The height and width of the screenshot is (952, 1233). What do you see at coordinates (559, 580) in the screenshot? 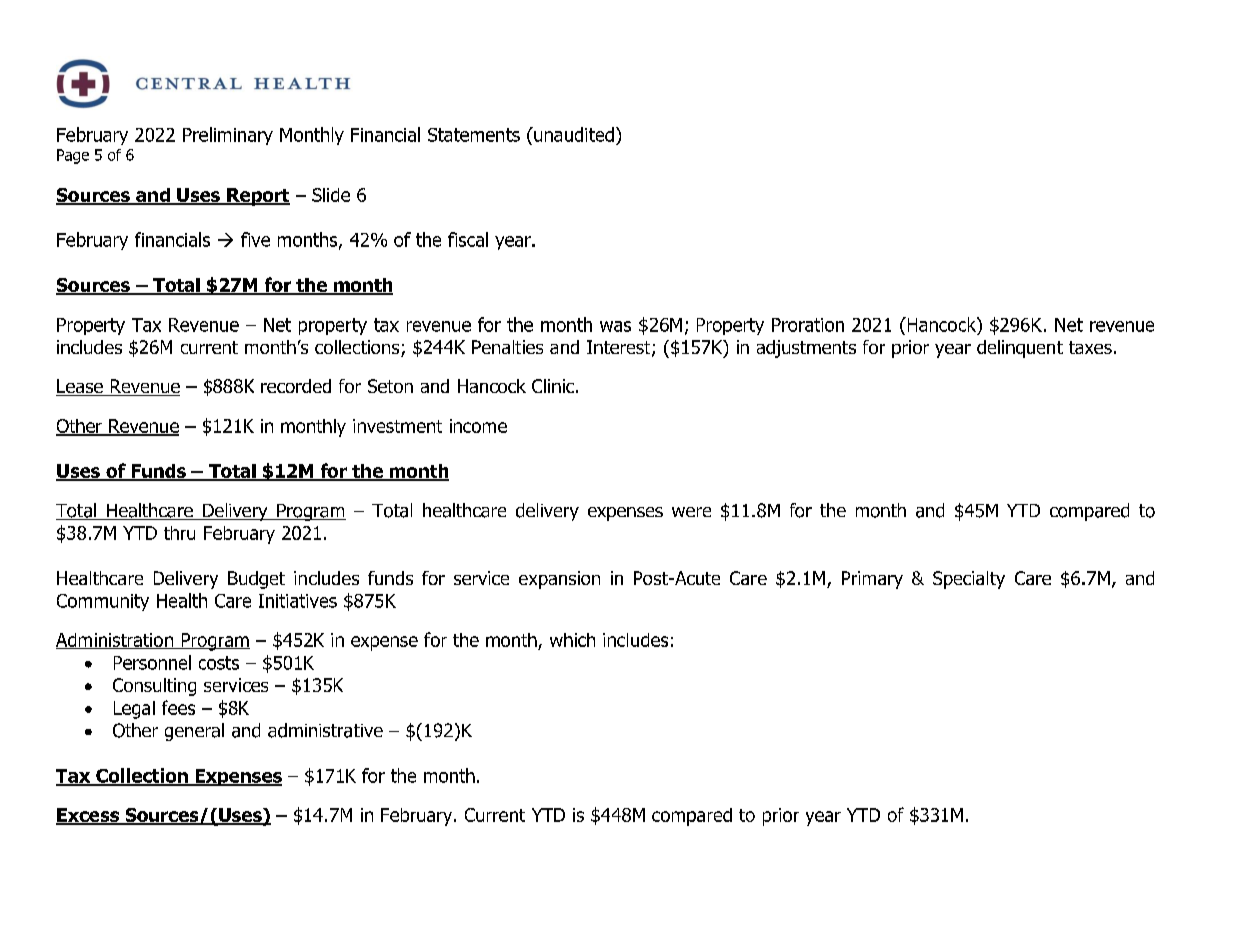
I see `expansion` at bounding box center [559, 580].
